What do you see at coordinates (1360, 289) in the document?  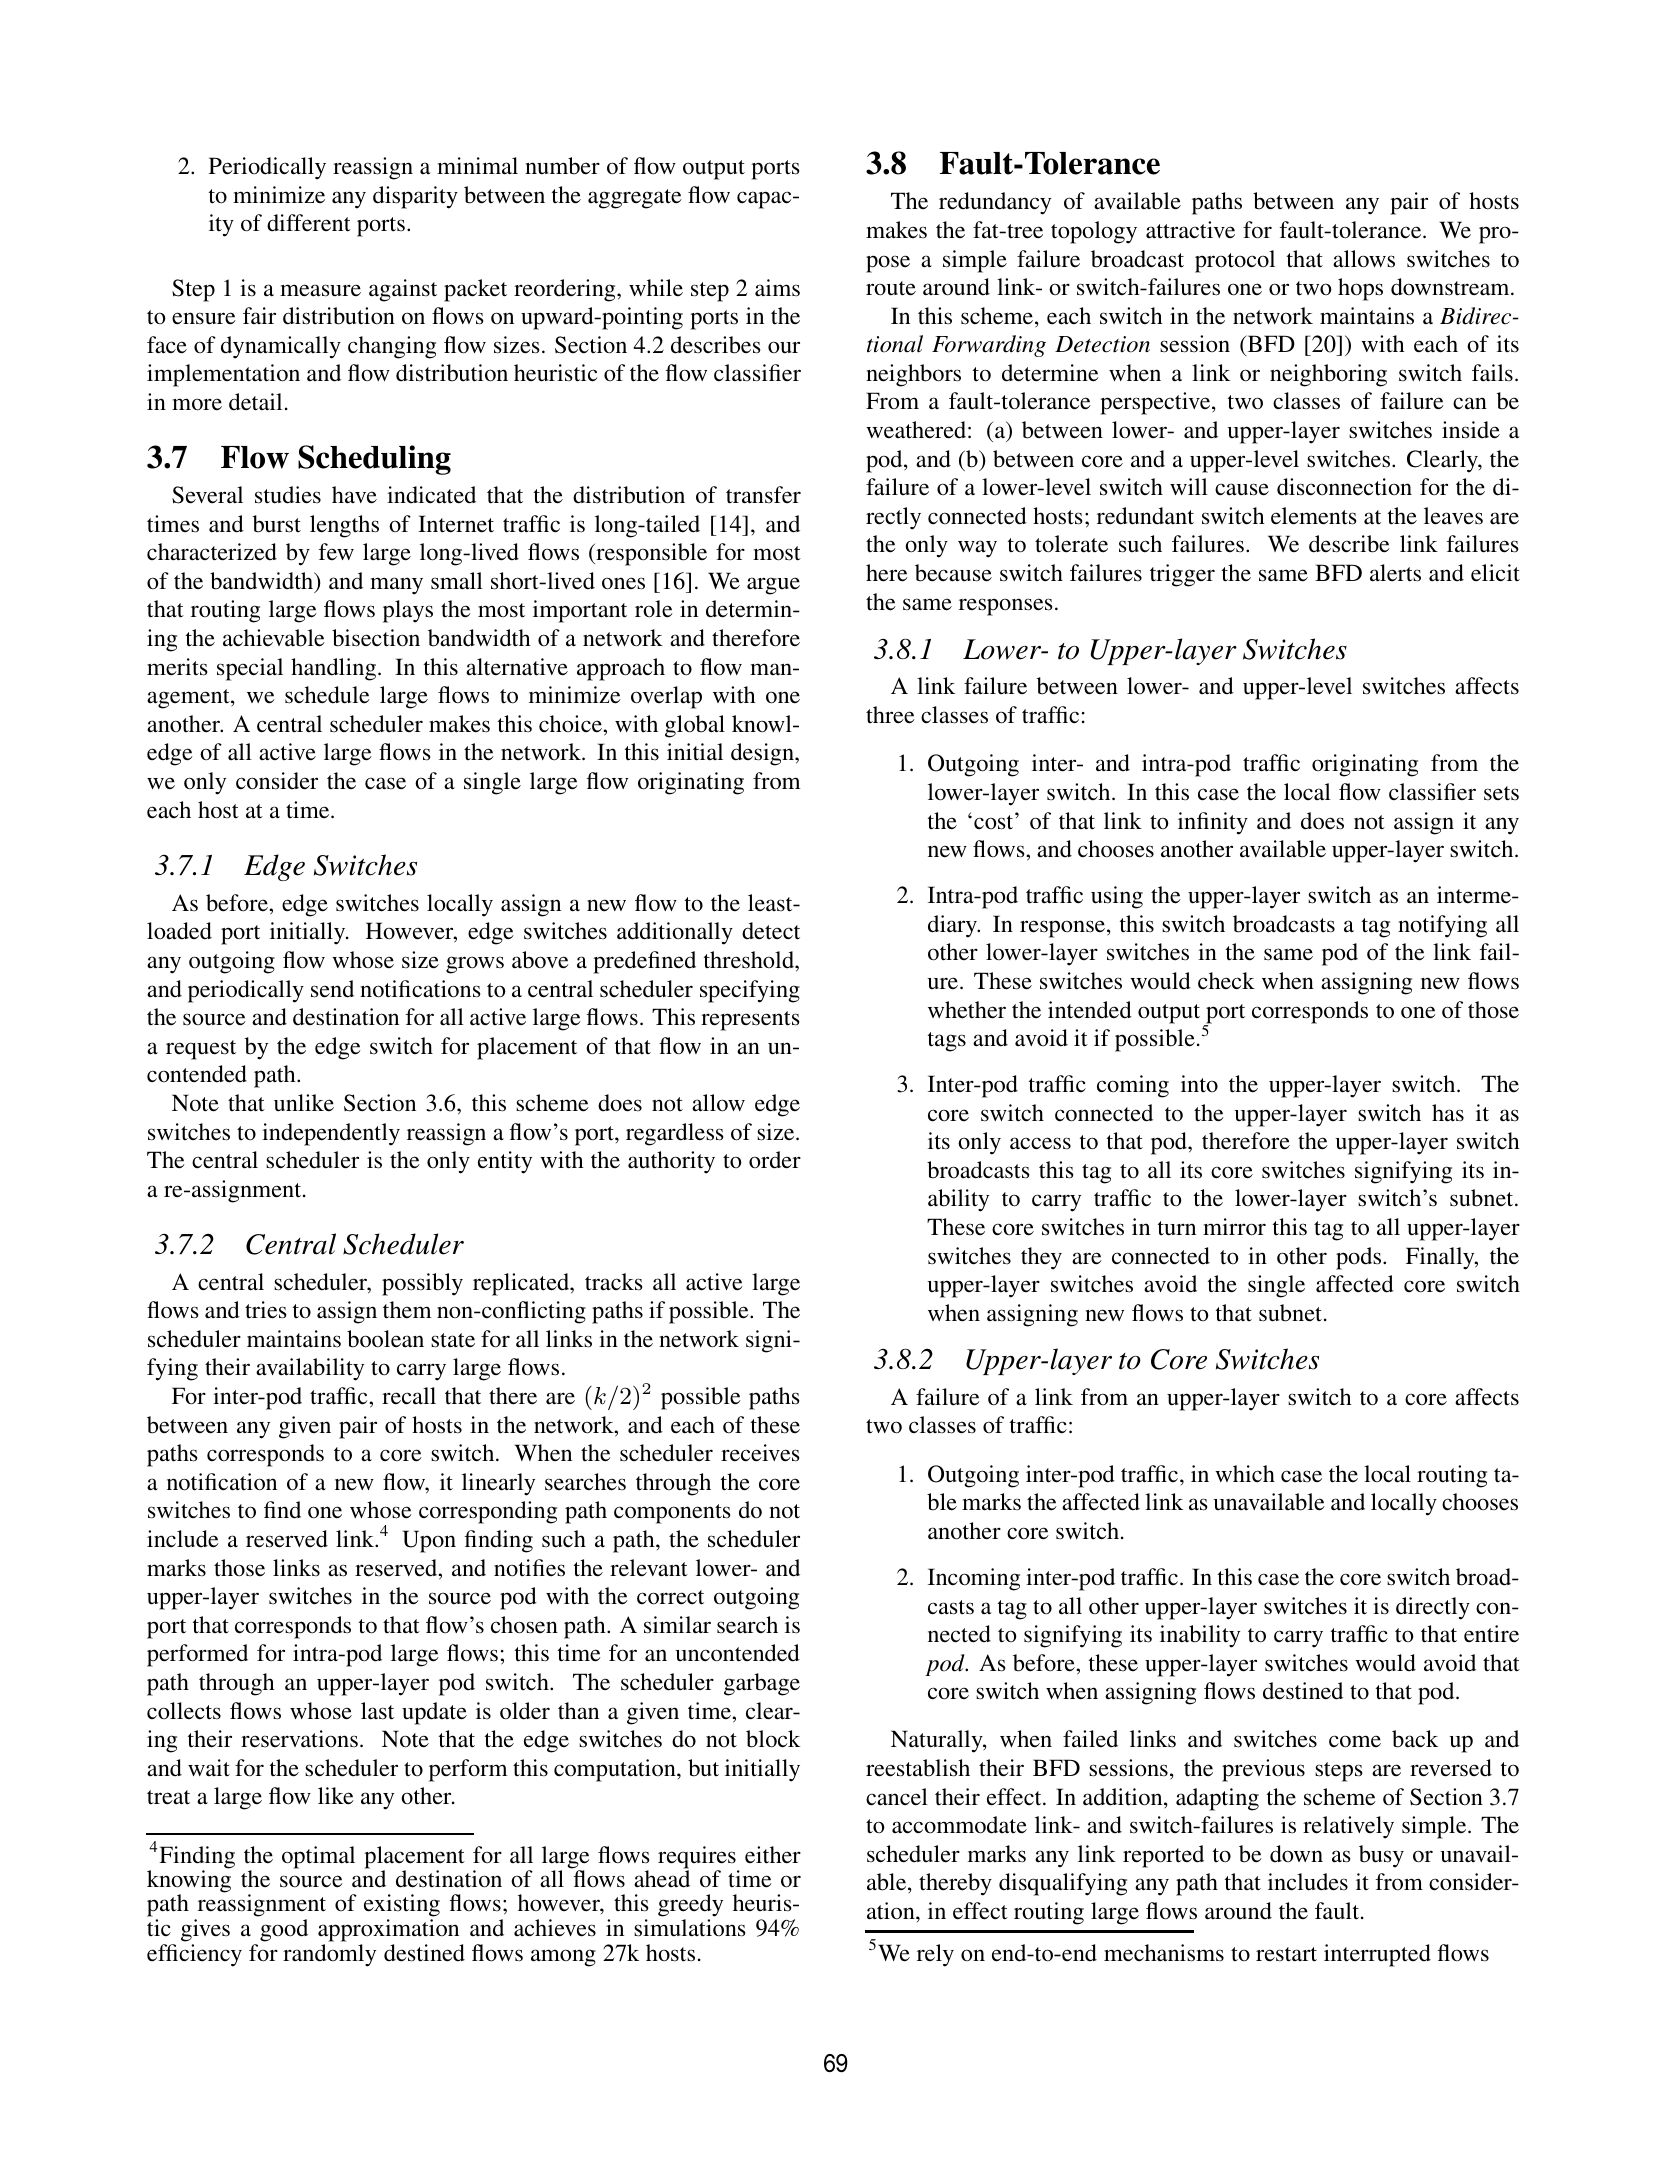 I see `hops` at bounding box center [1360, 289].
